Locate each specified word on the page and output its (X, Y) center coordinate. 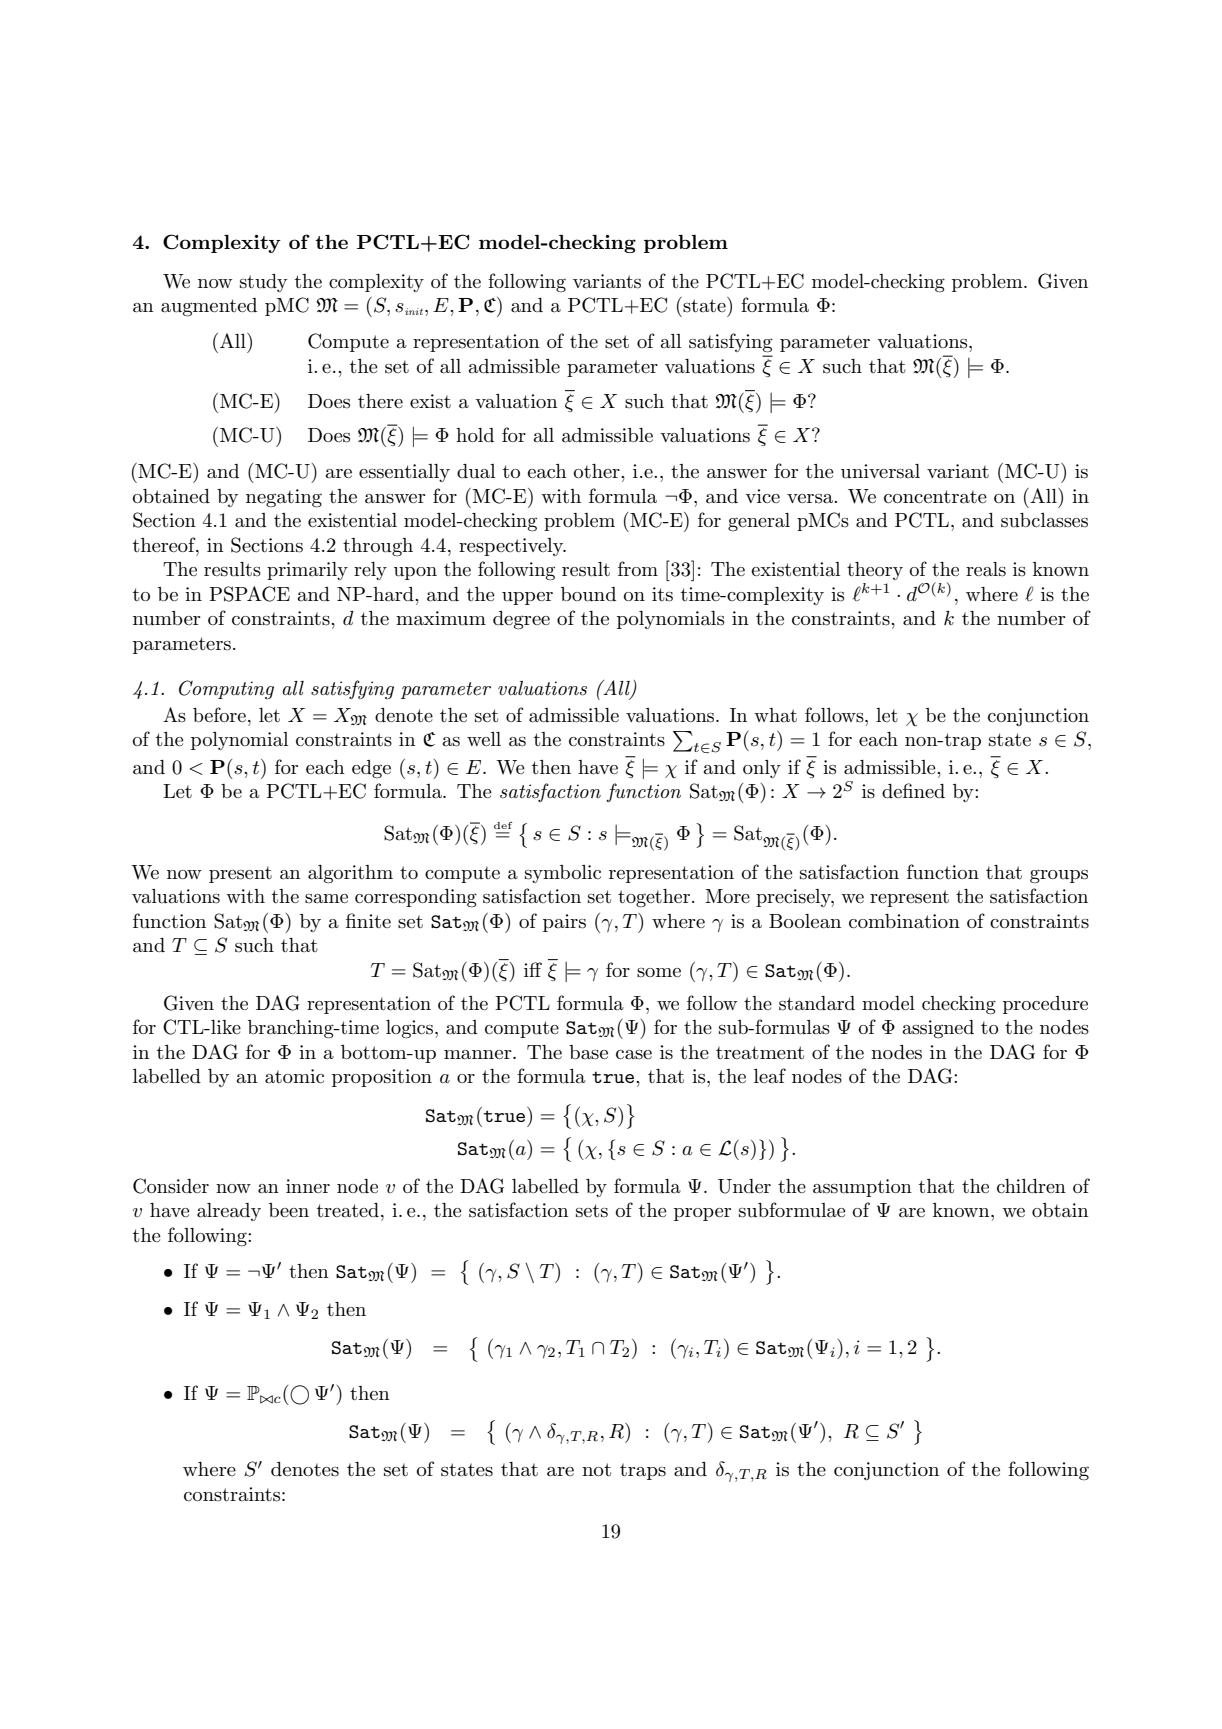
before (219, 714)
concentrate (935, 497)
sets (592, 1211)
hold (475, 435)
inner (308, 1186)
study (263, 283)
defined (913, 790)
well (484, 739)
